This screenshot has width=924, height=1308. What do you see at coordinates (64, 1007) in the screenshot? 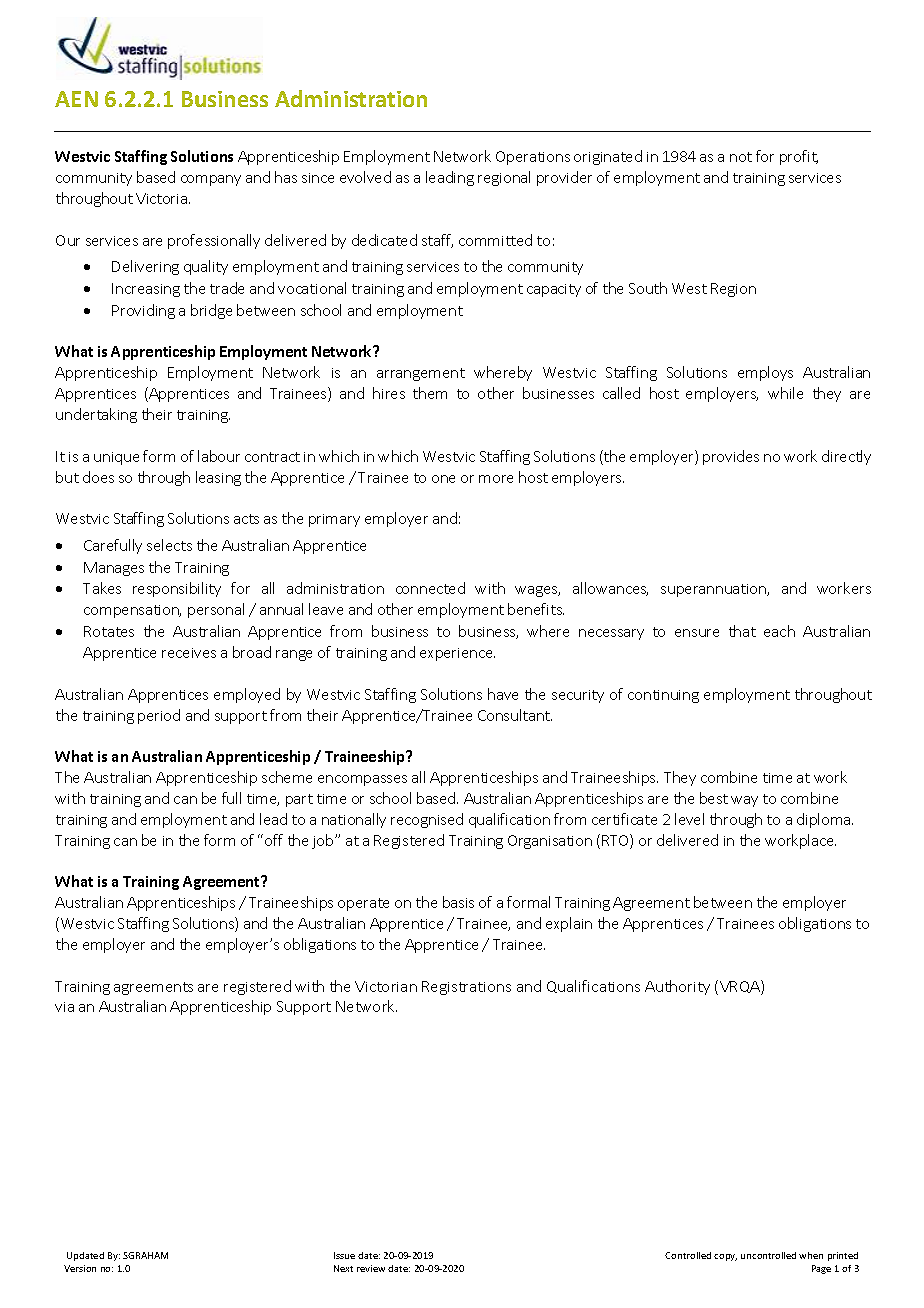
I see `via` at bounding box center [64, 1007].
